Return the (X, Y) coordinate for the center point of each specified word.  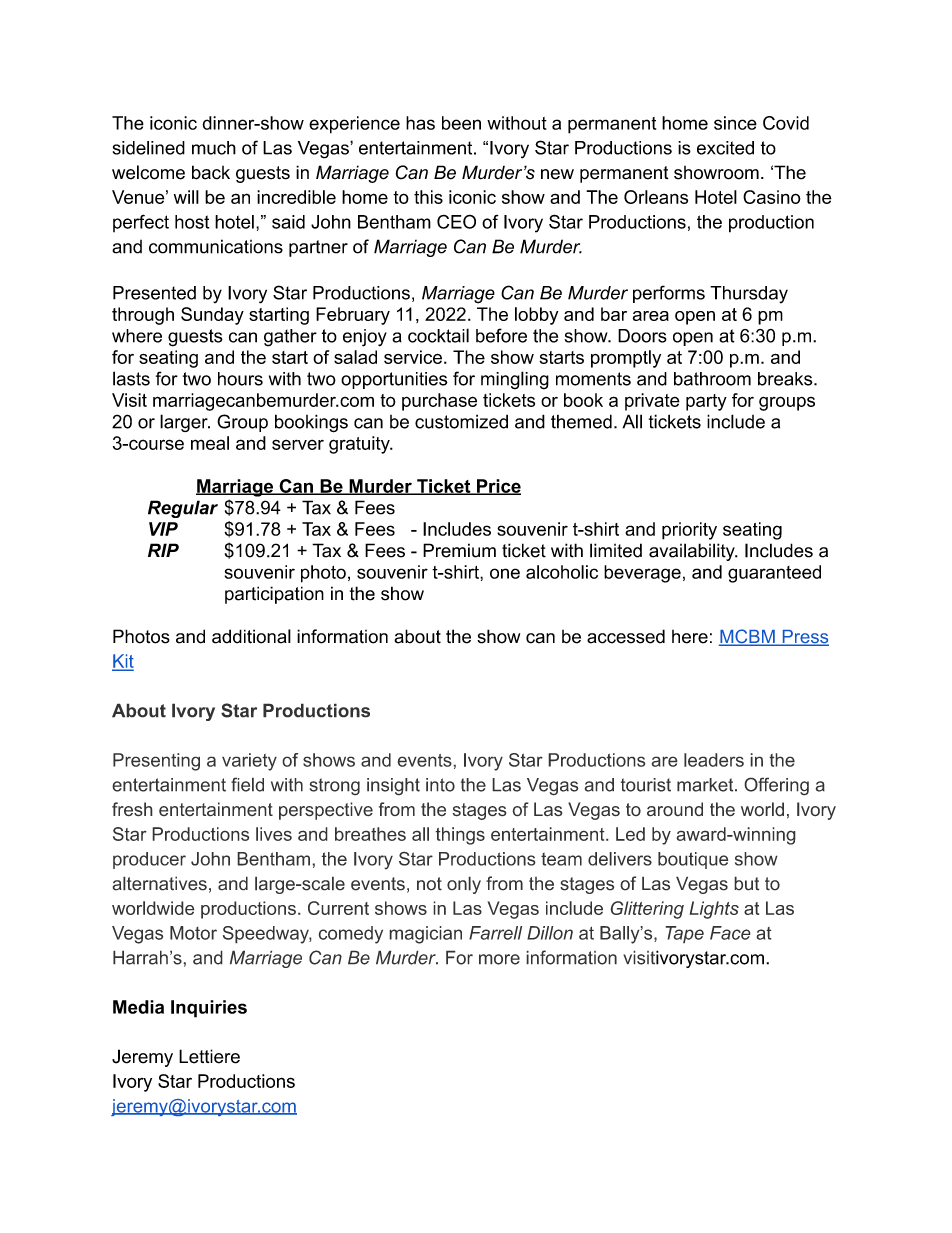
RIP (163, 550)
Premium (459, 550)
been (461, 123)
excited (725, 148)
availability (693, 552)
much (214, 148)
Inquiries (209, 1009)
